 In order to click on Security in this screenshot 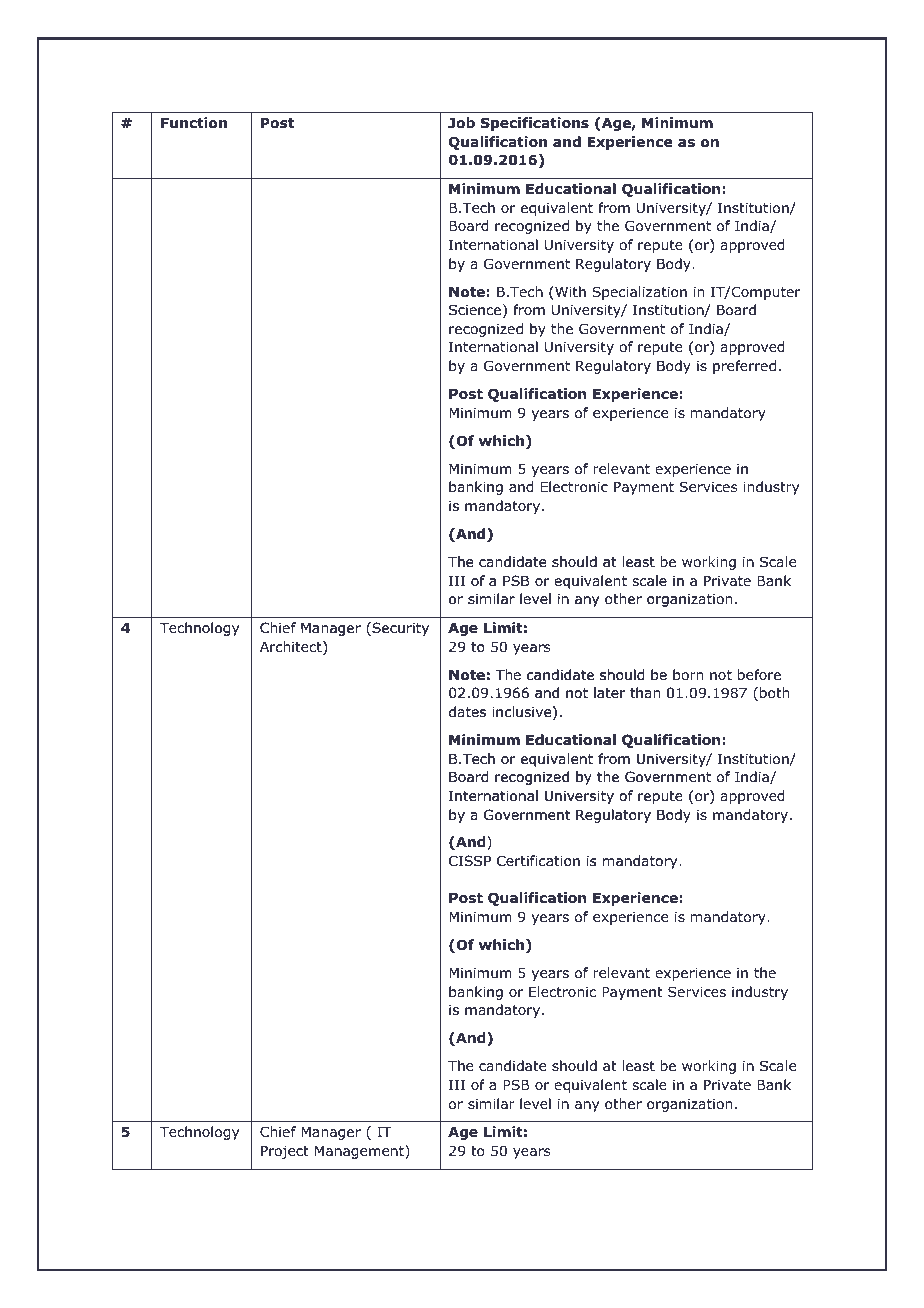, I will do `click(399, 629)`.
